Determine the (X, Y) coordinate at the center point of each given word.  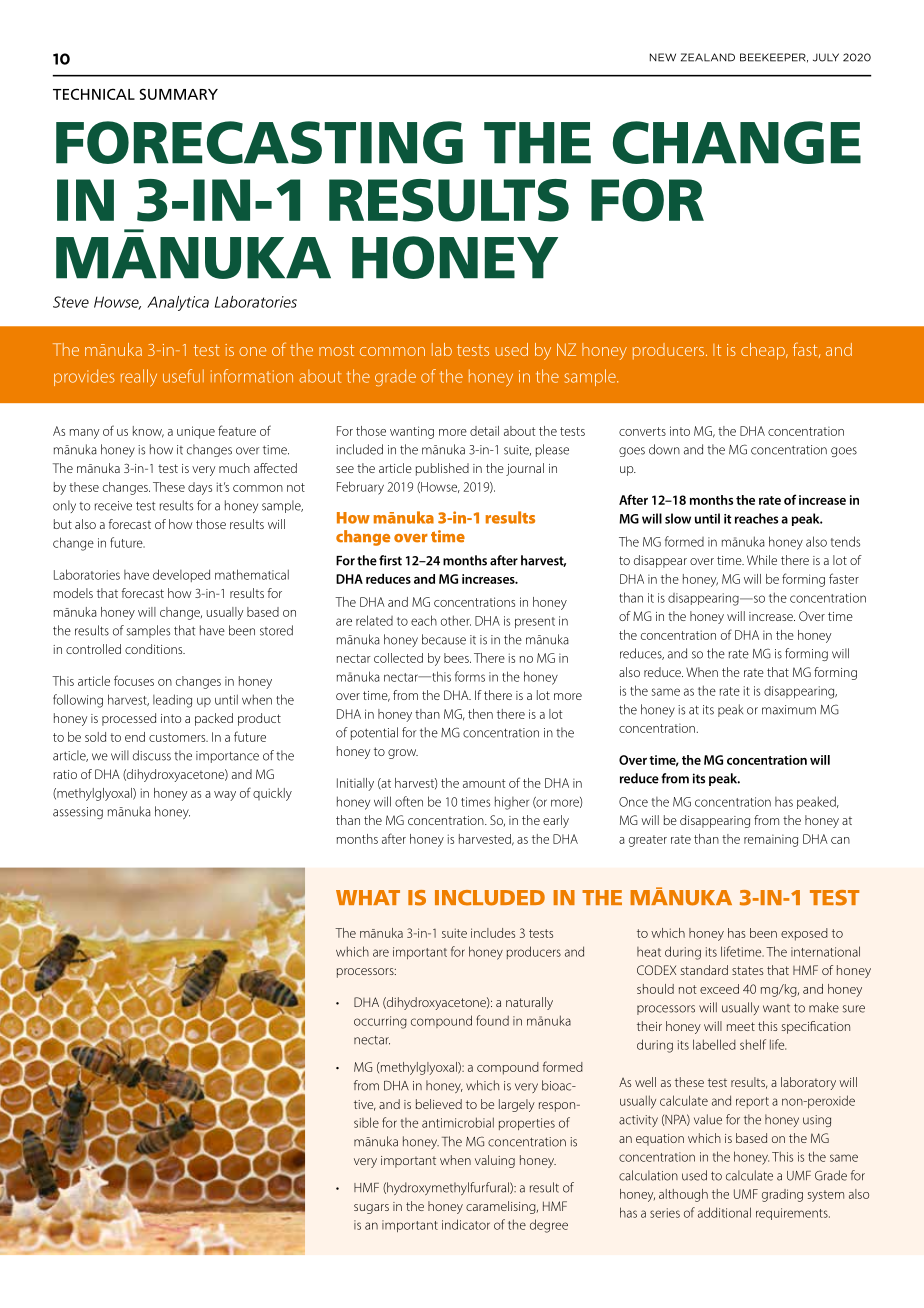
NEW (663, 57)
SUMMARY (178, 94)
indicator (466, 1224)
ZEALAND (708, 57)
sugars (371, 1209)
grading (782, 1195)
